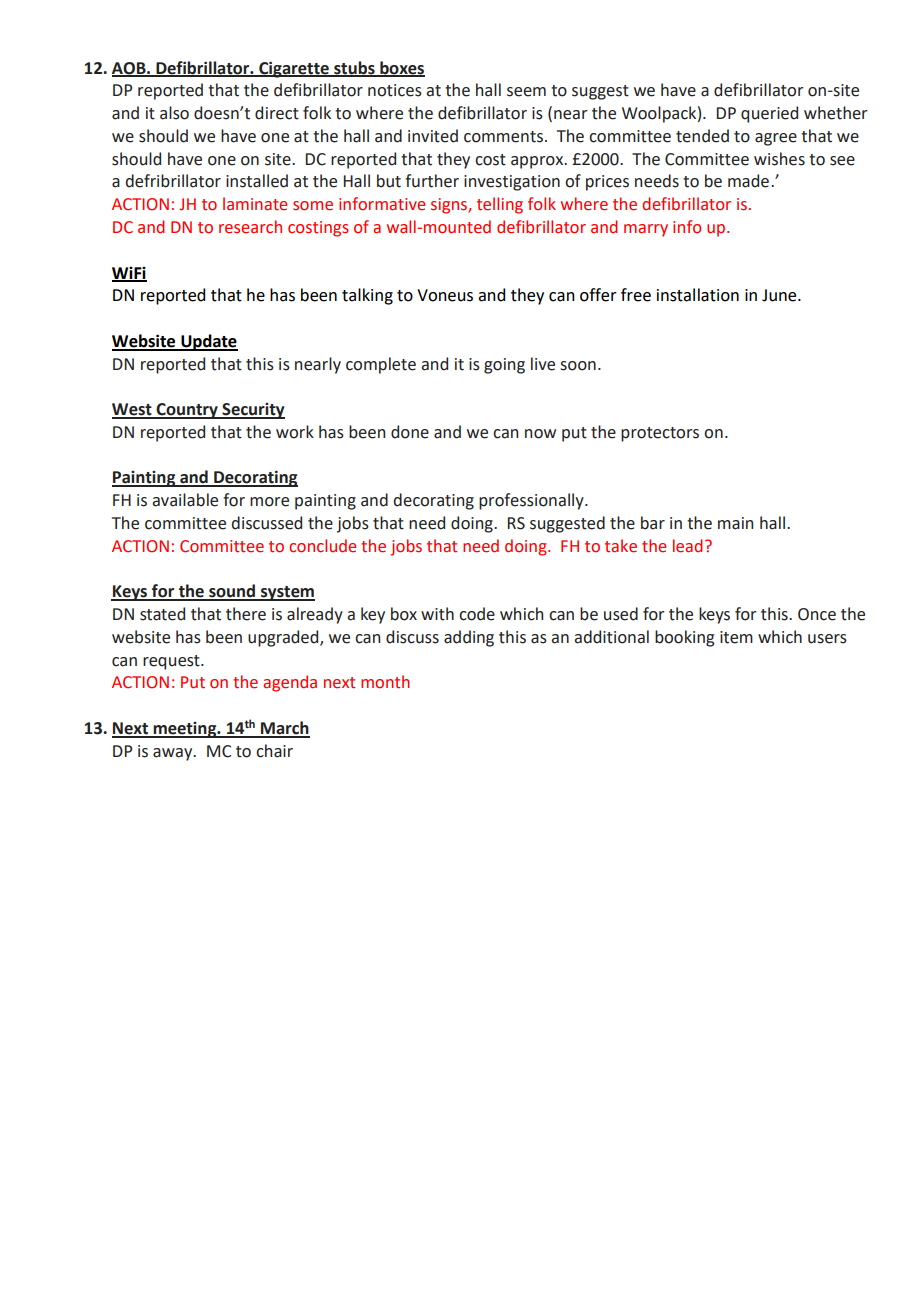  Describe the element at coordinates (385, 682) in the screenshot. I see `month` at that location.
